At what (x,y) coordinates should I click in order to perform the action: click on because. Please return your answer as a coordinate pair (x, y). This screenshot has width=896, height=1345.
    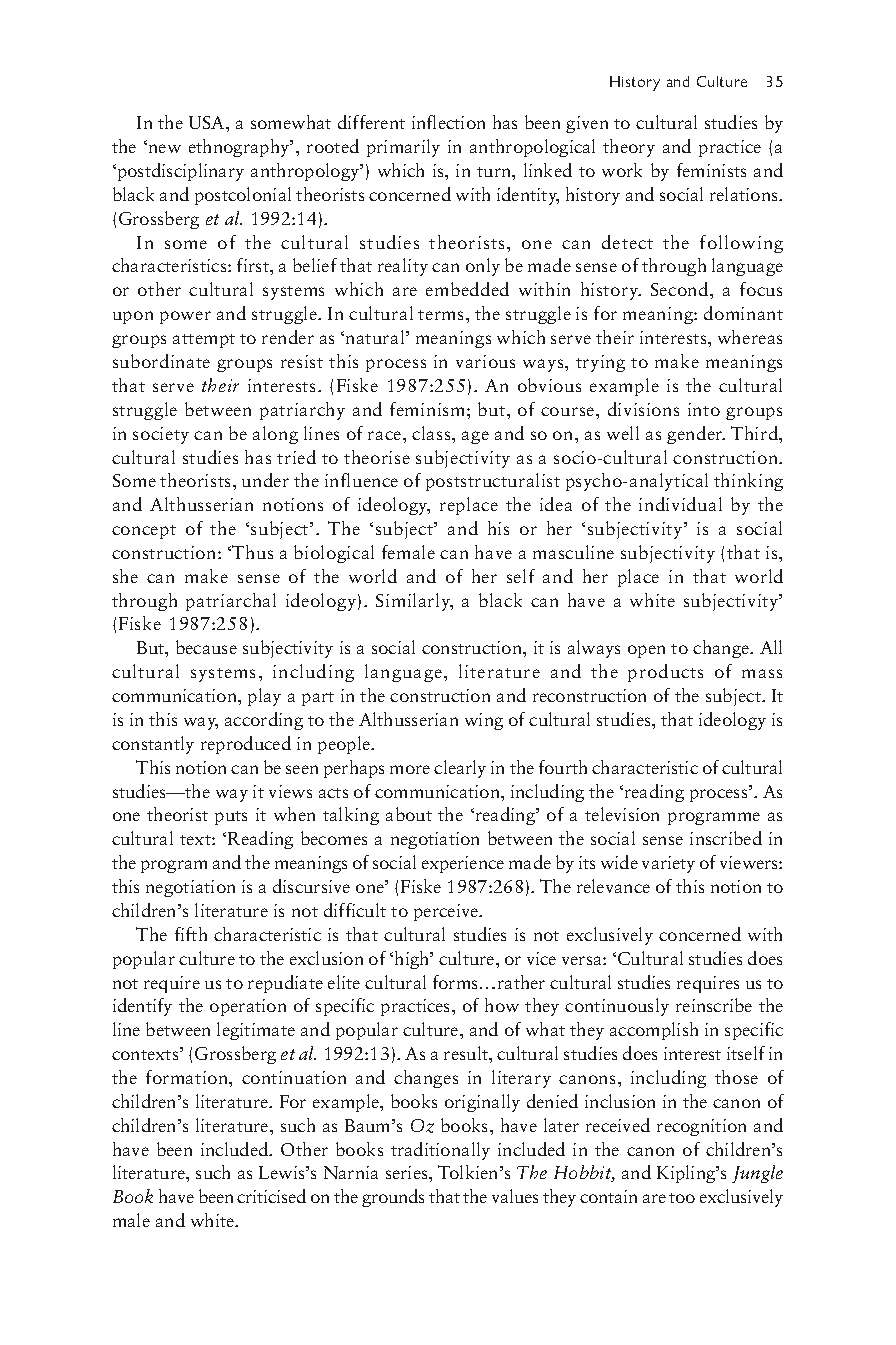
    Looking at the image, I should click on (206, 647).
